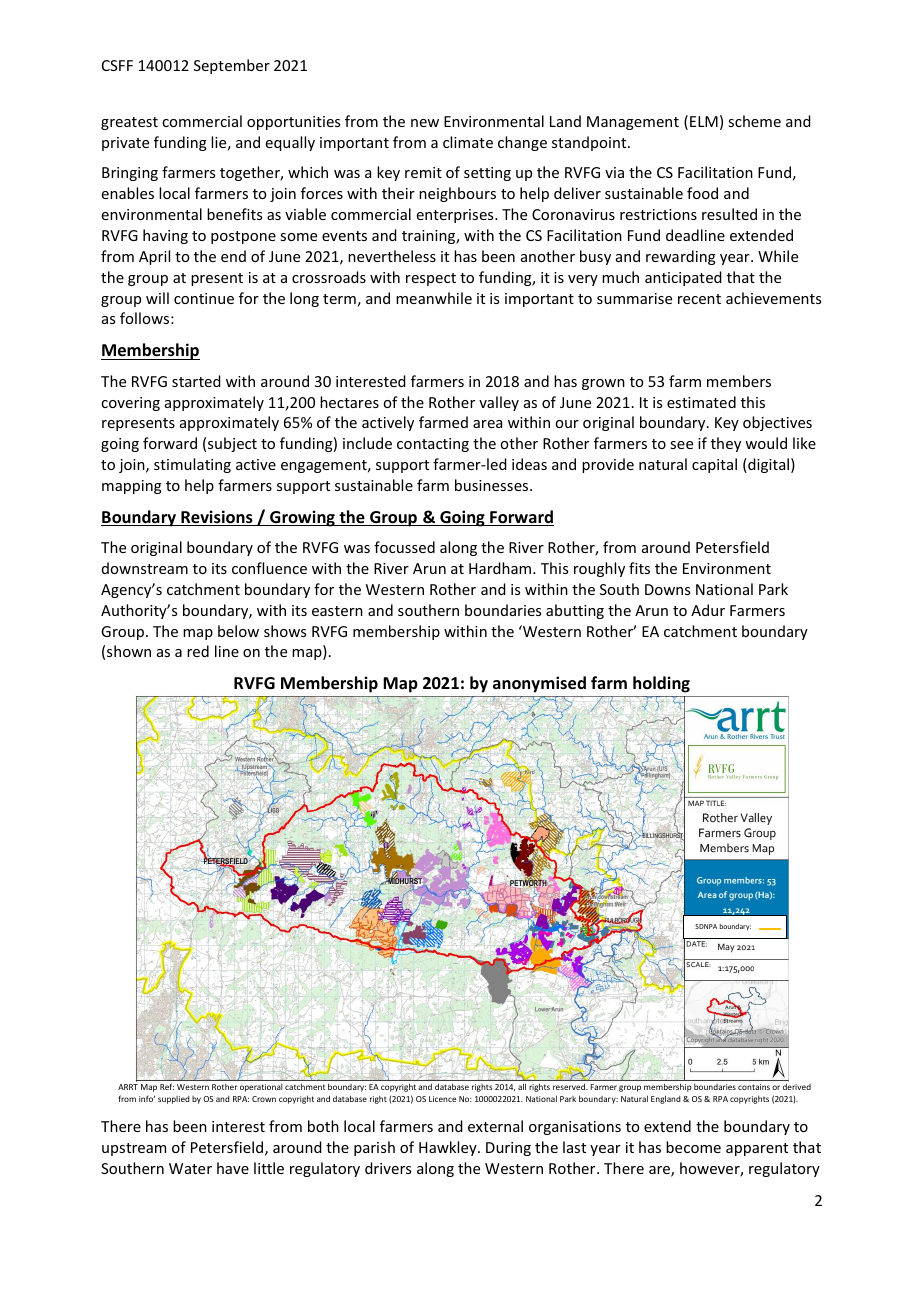 The width and height of the screenshot is (924, 1307). Describe the element at coordinates (704, 121) in the screenshot. I see `ELM` at that location.
